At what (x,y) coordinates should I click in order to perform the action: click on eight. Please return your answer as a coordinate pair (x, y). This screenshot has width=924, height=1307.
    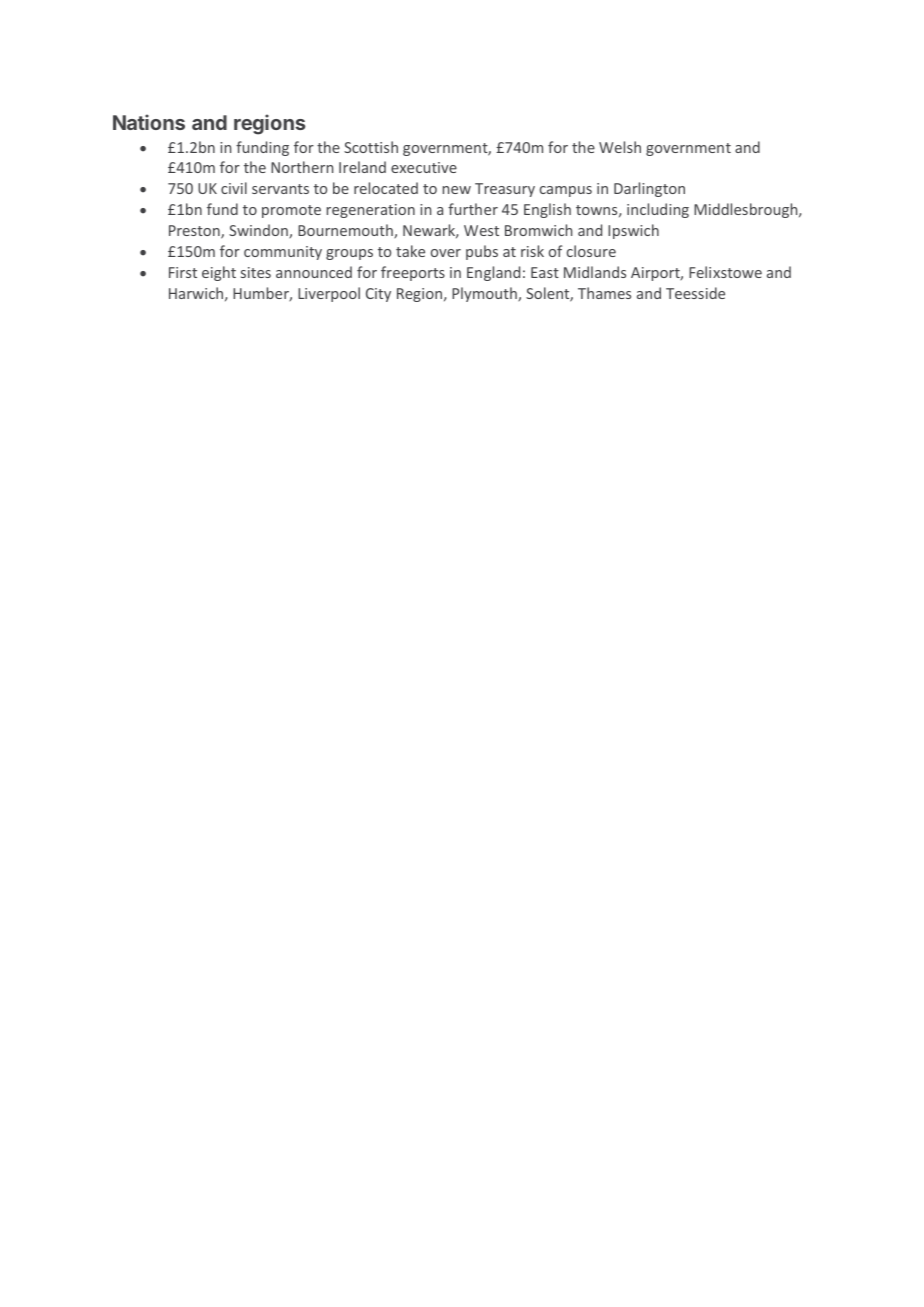
    Looking at the image, I should click on (219, 273).
